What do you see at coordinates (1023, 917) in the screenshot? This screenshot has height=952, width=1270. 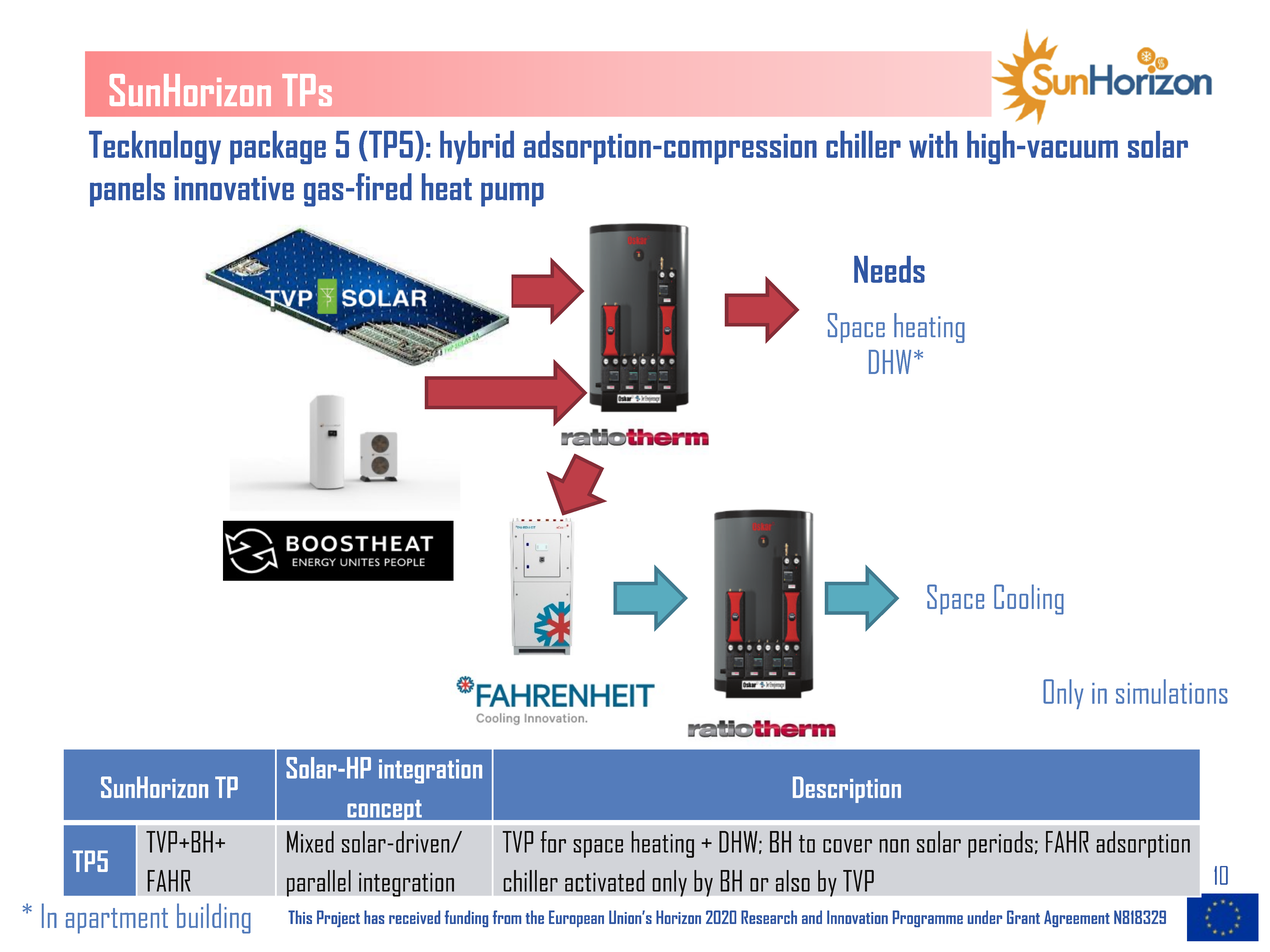 I see `Grant` at bounding box center [1023, 917].
